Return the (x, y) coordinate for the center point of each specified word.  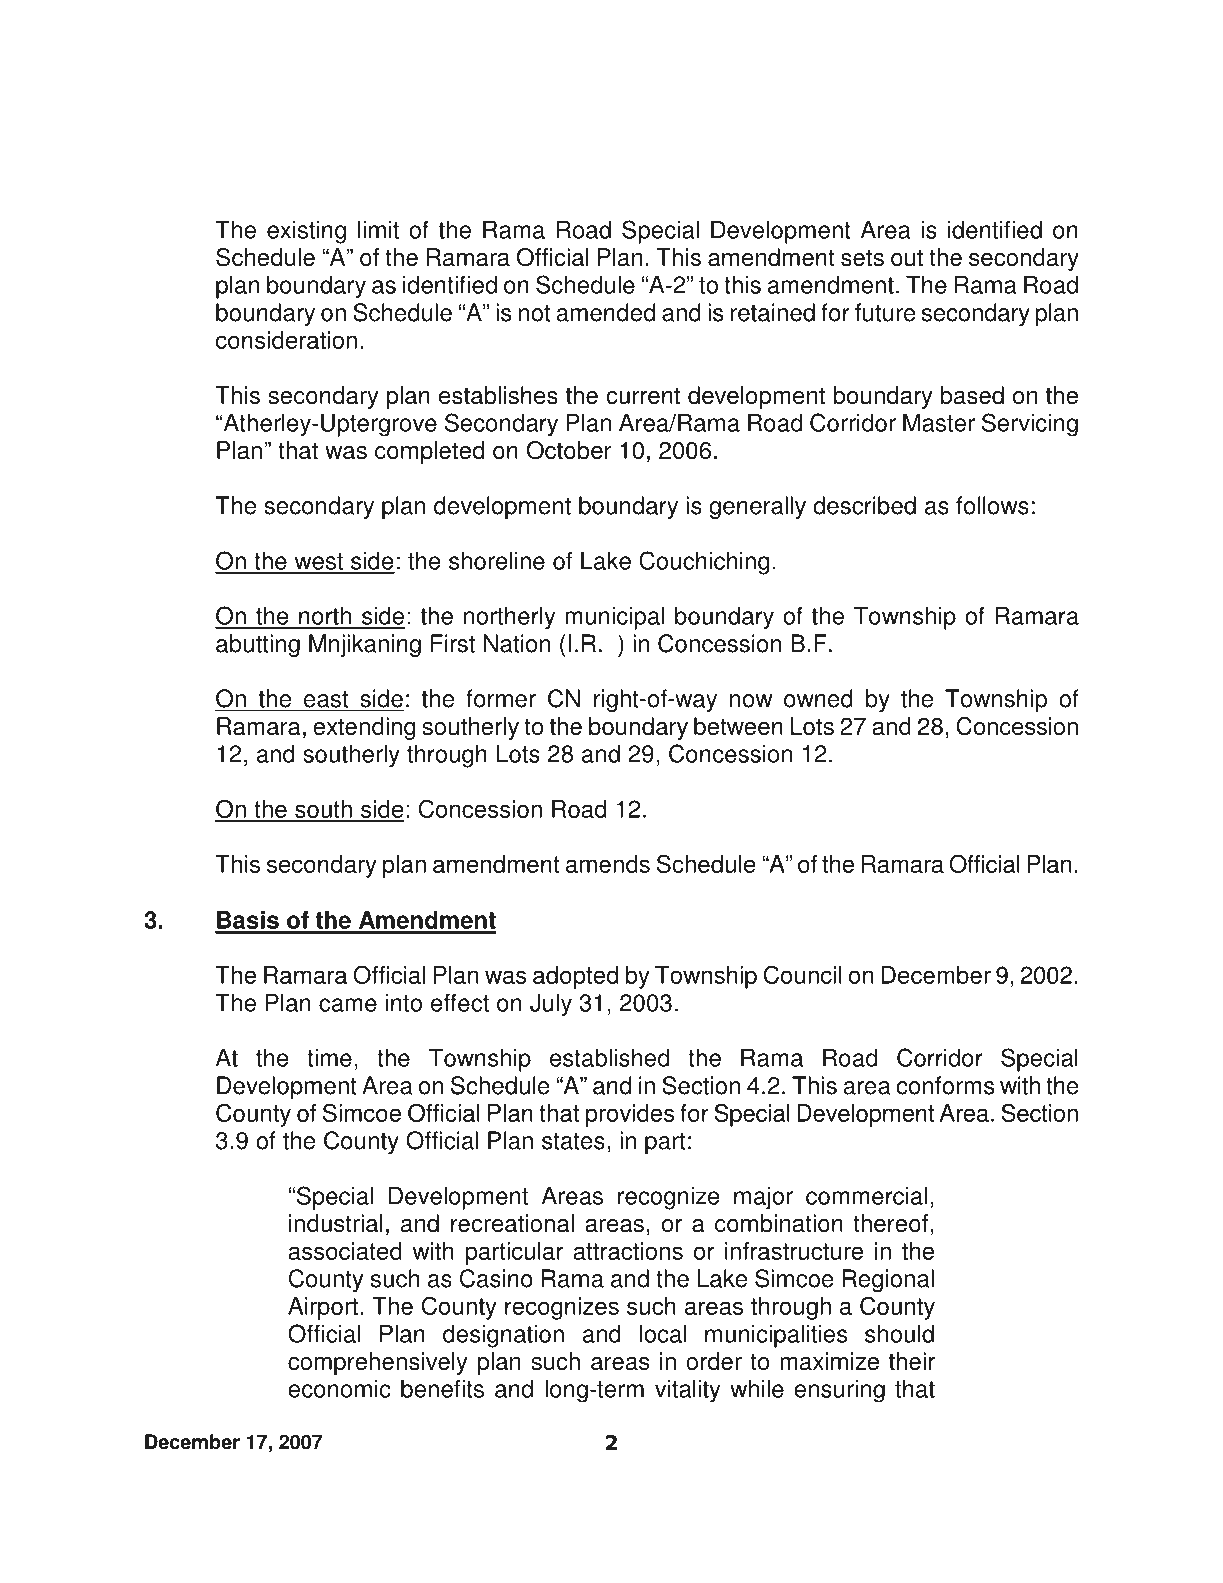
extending (364, 728)
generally (757, 507)
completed (429, 452)
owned (818, 698)
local (663, 1333)
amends (608, 864)
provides (630, 1115)
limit (378, 229)
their (912, 1361)
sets (862, 258)
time (329, 1057)
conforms (945, 1085)
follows (992, 505)
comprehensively (378, 1363)
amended (605, 312)
